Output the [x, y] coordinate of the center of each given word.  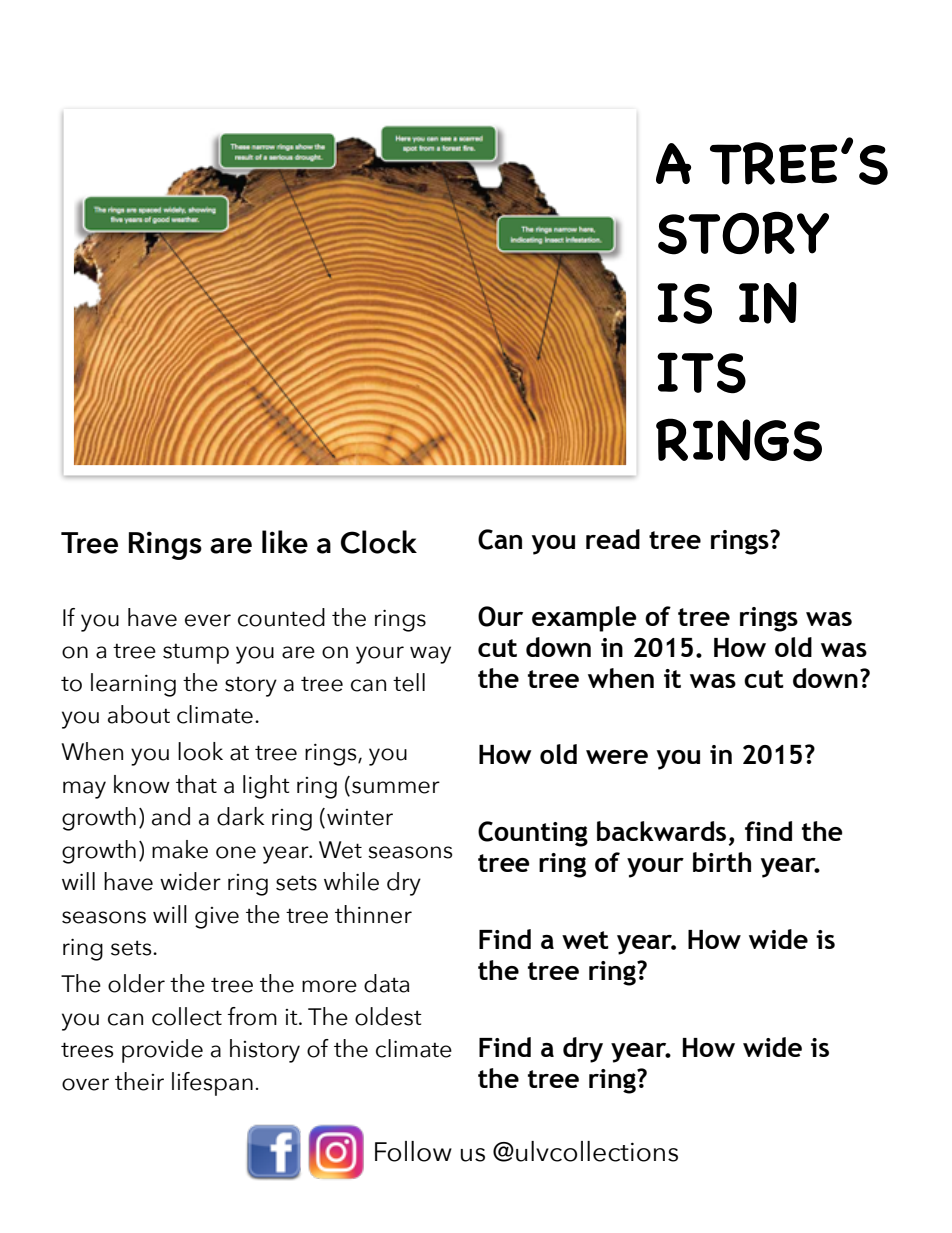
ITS [701, 373]
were [617, 757]
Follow [413, 1151]
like [285, 542]
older [136, 983]
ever [208, 620]
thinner [373, 914]
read [613, 539]
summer [396, 787]
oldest [388, 1016]
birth [722, 862]
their [139, 1081]
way [430, 655]
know [142, 784]
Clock [379, 542]
